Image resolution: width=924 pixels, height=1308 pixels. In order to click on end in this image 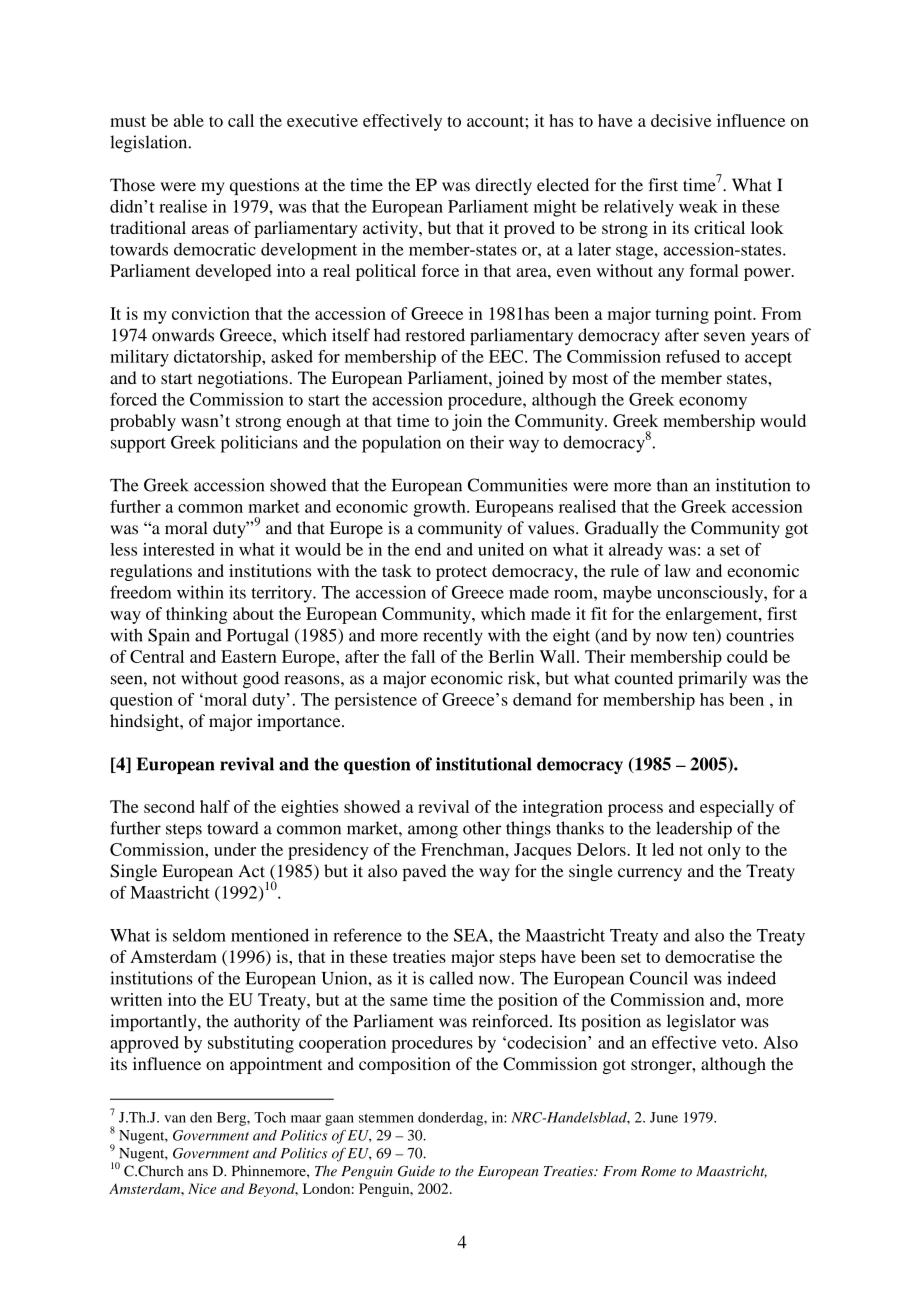, I will do `click(428, 549)`.
